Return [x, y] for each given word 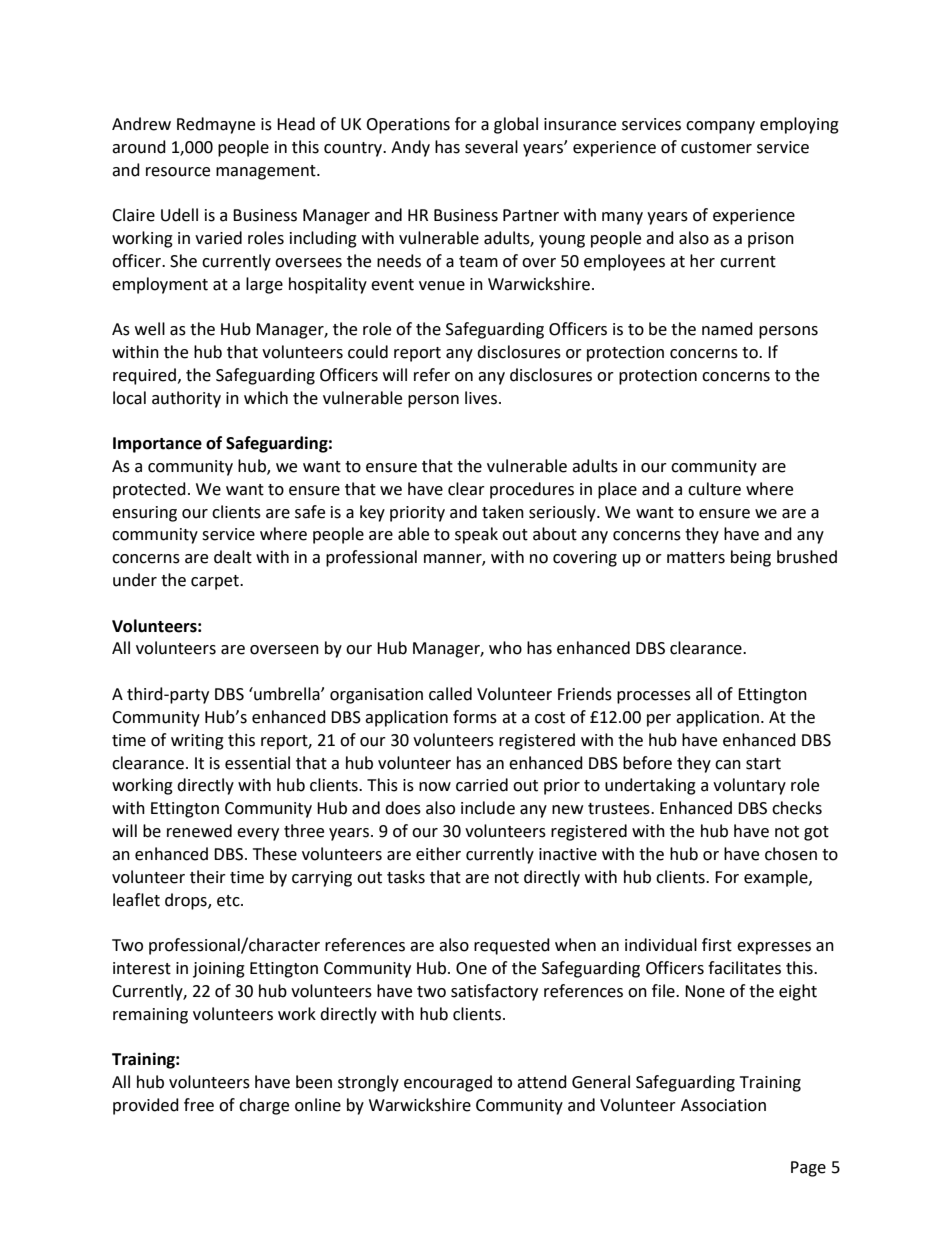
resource [178, 172]
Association [723, 1105]
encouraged [448, 1083]
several [491, 147]
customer [716, 148]
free [199, 1105]
